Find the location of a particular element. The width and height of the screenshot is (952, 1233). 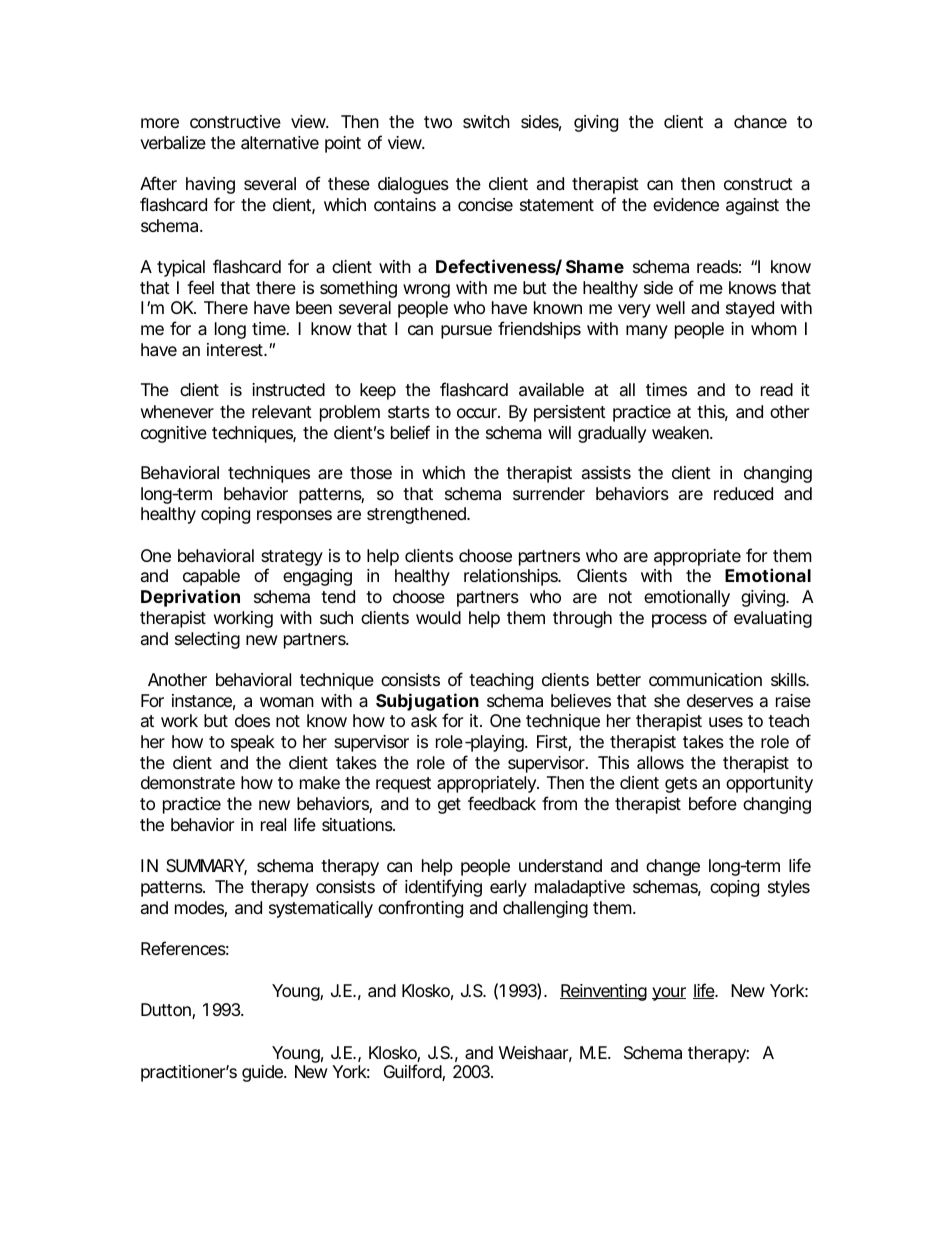

switch is located at coordinates (486, 121).
